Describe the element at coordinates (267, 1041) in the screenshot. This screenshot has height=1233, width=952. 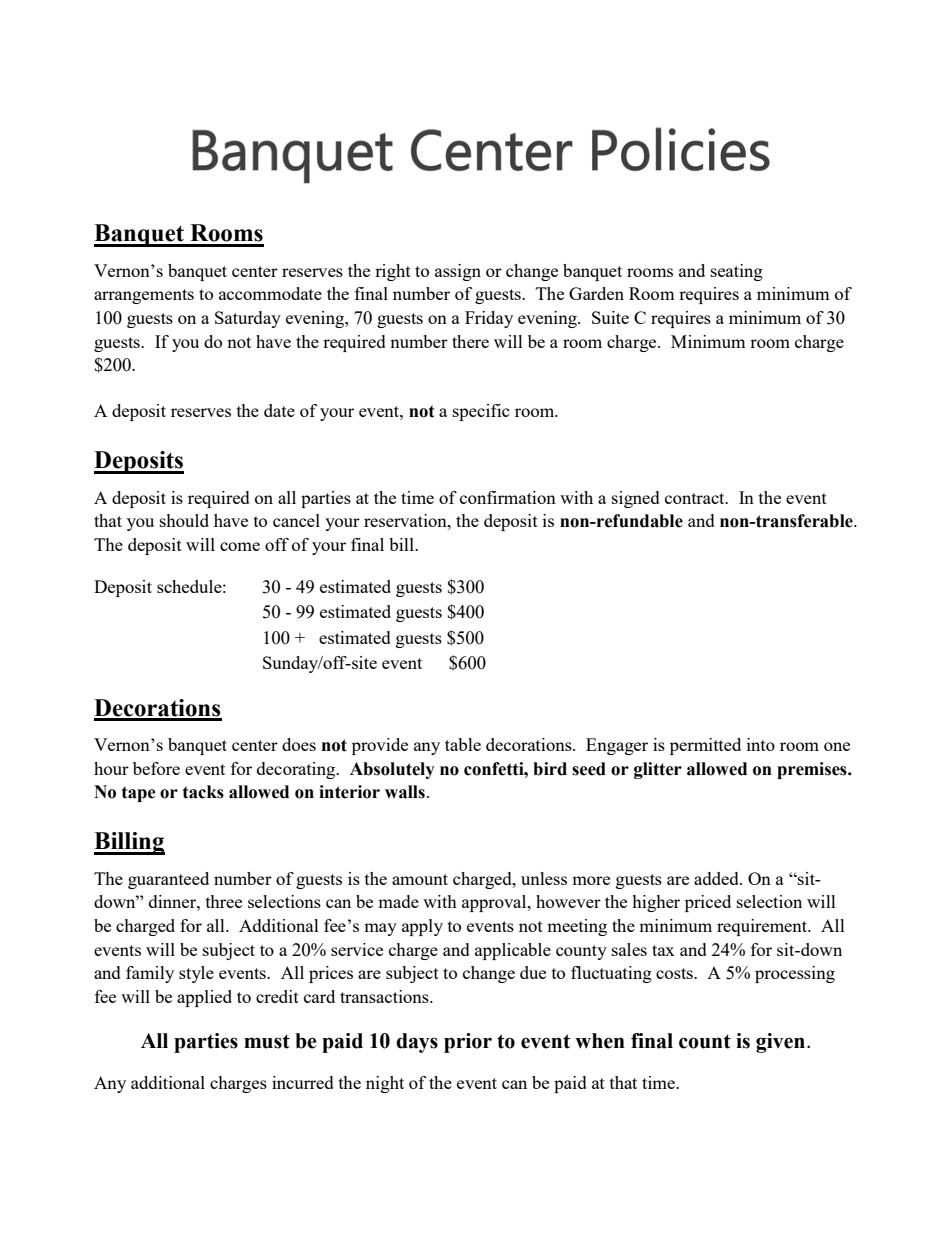
I see `must` at that location.
